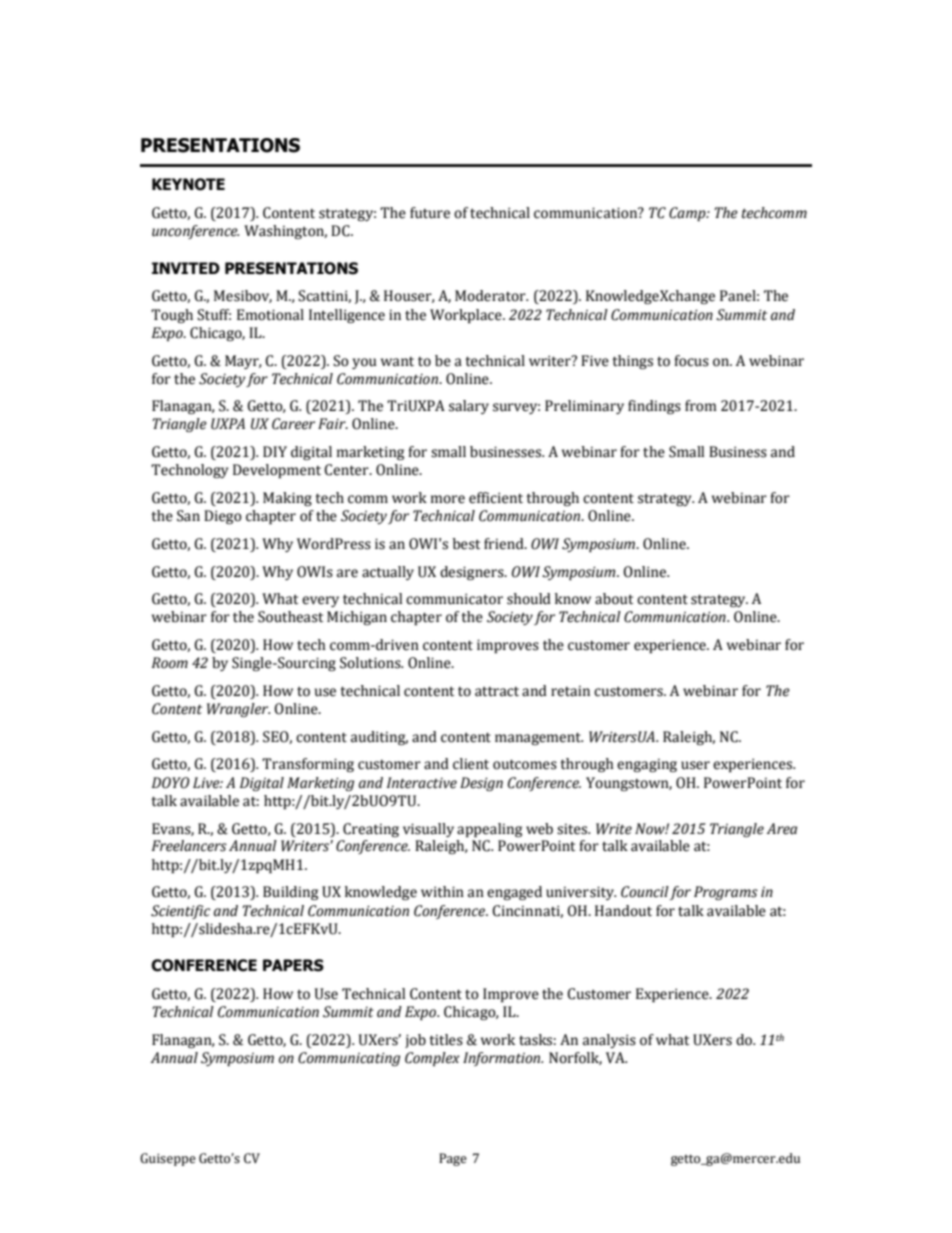  Describe the element at coordinates (430, 213) in the screenshot. I see `future` at that location.
